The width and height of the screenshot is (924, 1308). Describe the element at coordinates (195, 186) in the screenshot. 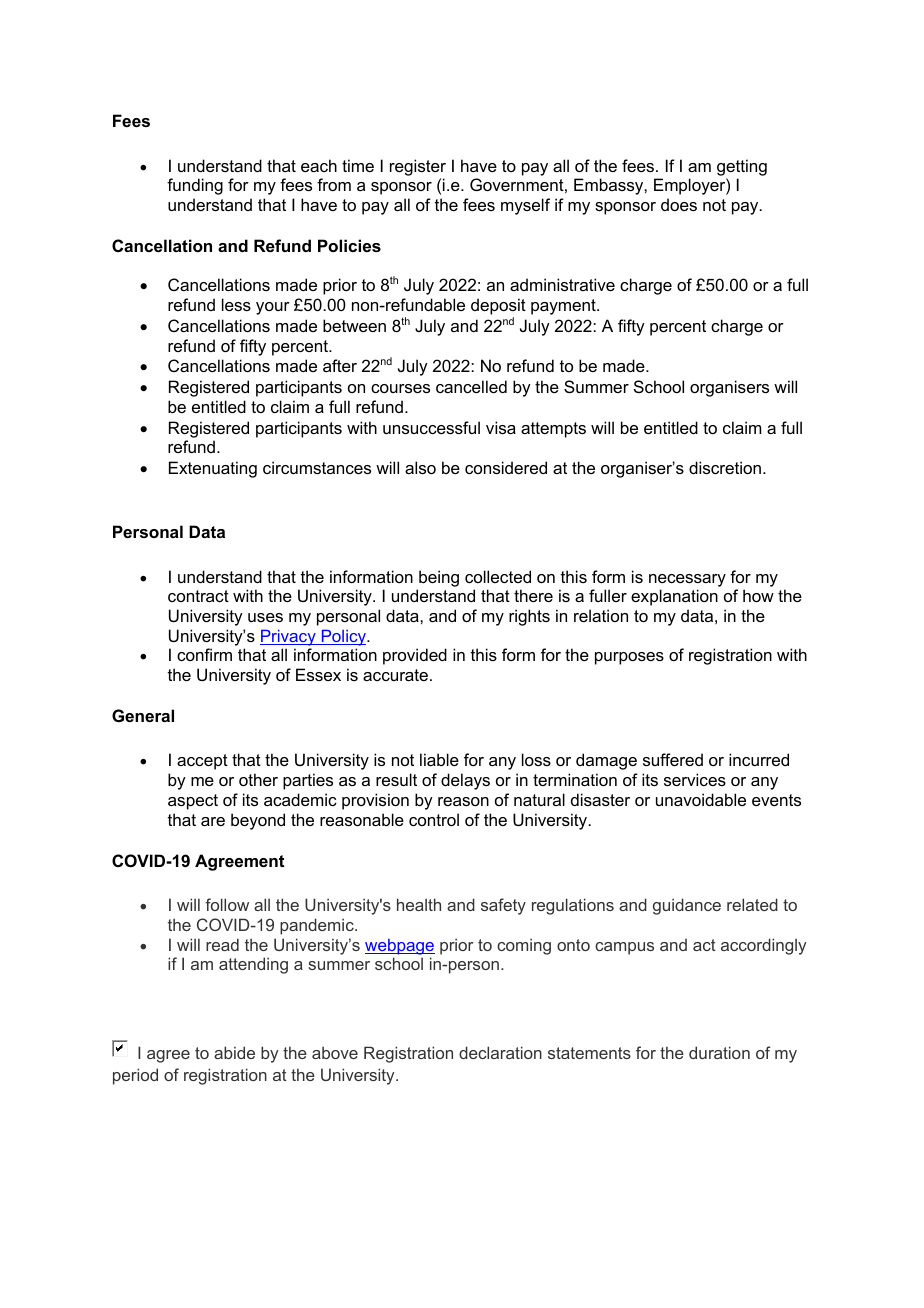

I see `funding` at that location.
